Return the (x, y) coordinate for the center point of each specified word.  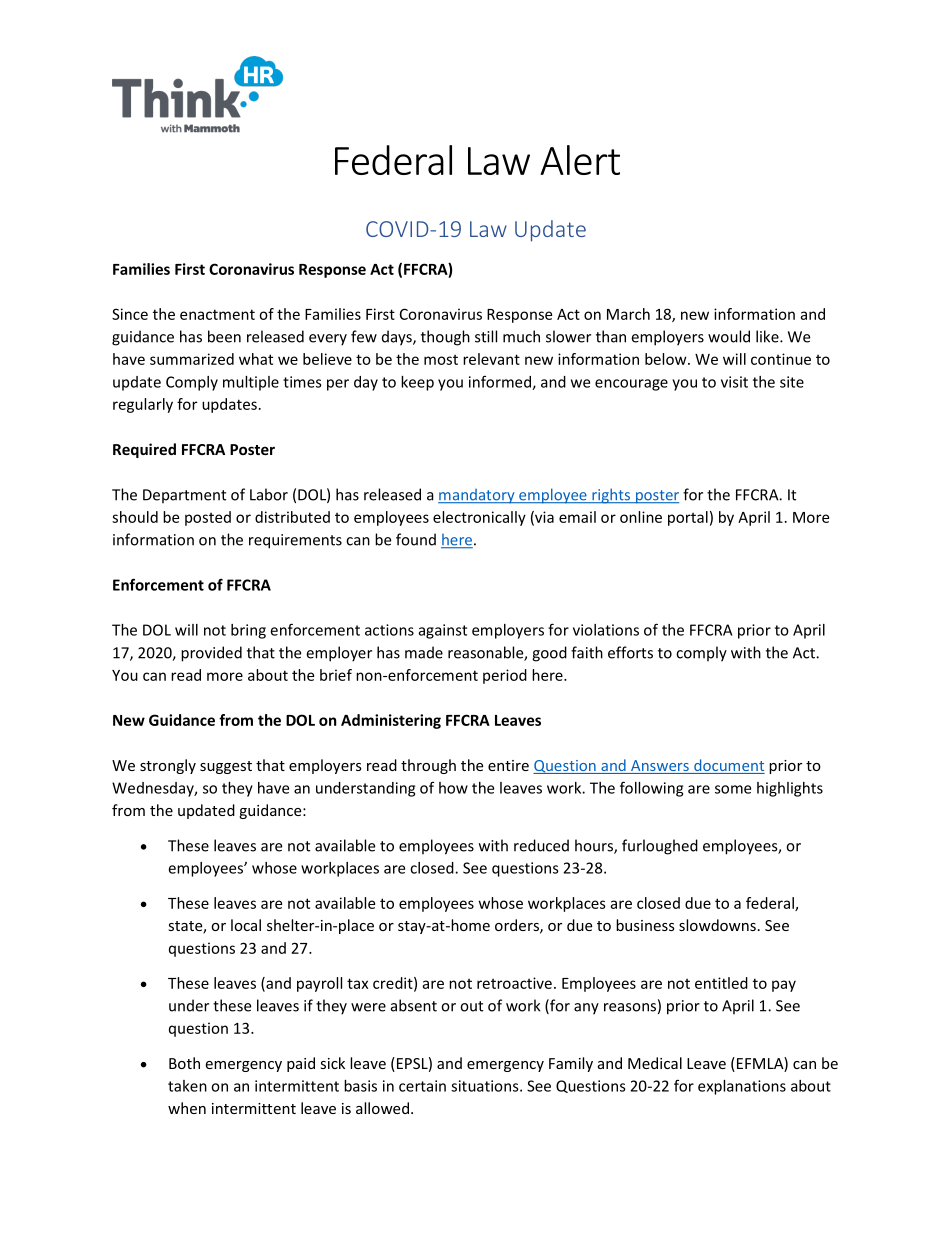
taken (187, 1086)
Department (184, 496)
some (733, 789)
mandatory (477, 496)
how (453, 788)
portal (688, 518)
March (628, 314)
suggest (226, 767)
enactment (217, 314)
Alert (580, 160)
